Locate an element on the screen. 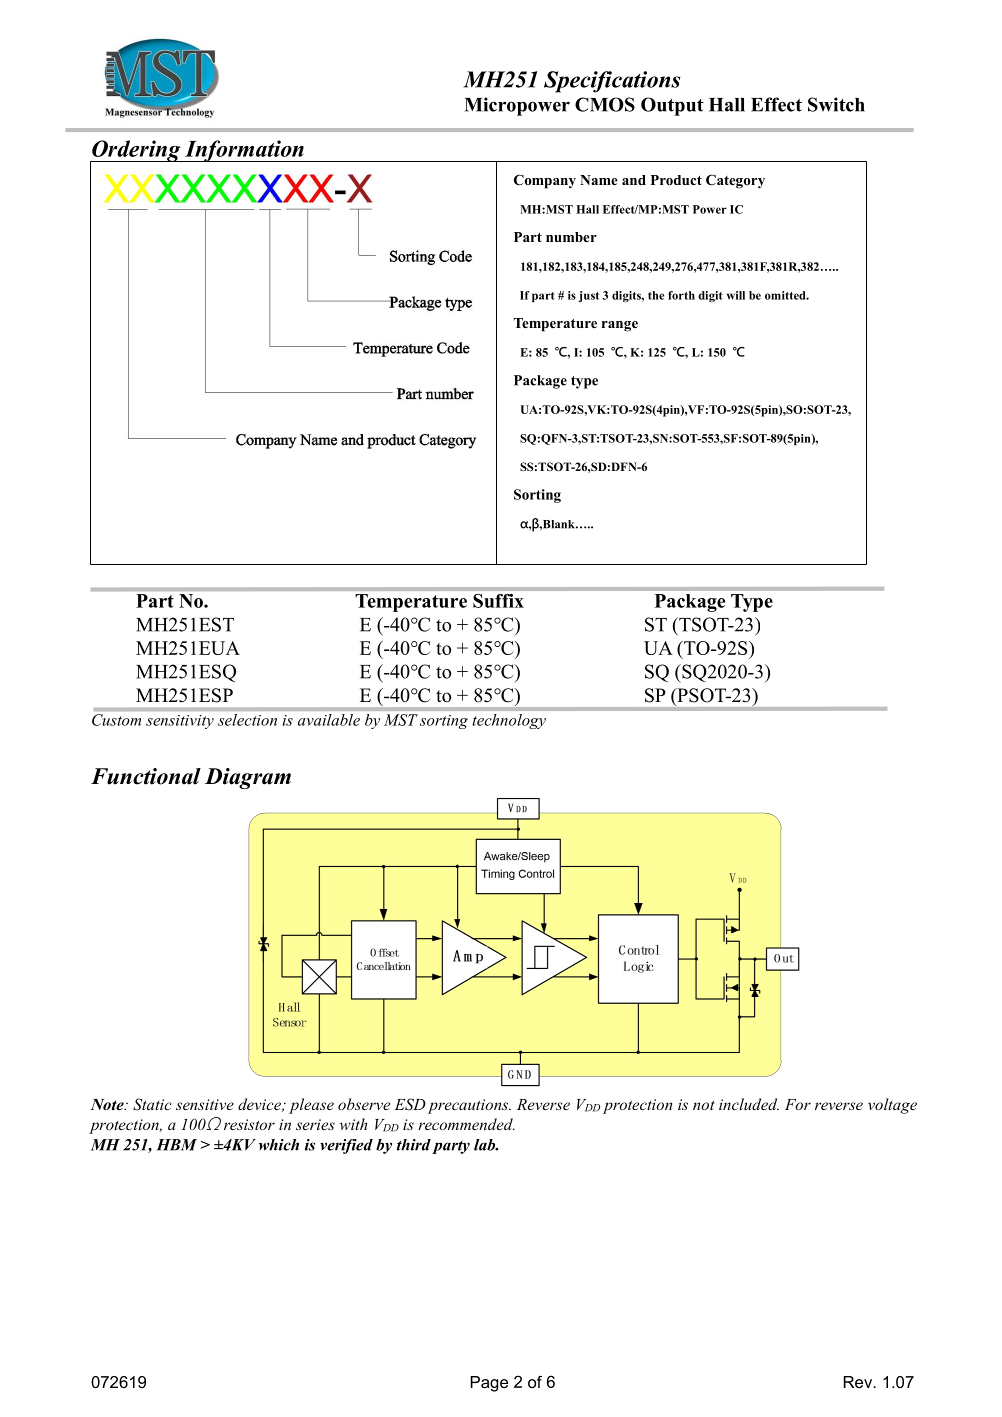 Image resolution: width=1002 pixels, height=1417 pixels. Information is located at coordinates (244, 151).
